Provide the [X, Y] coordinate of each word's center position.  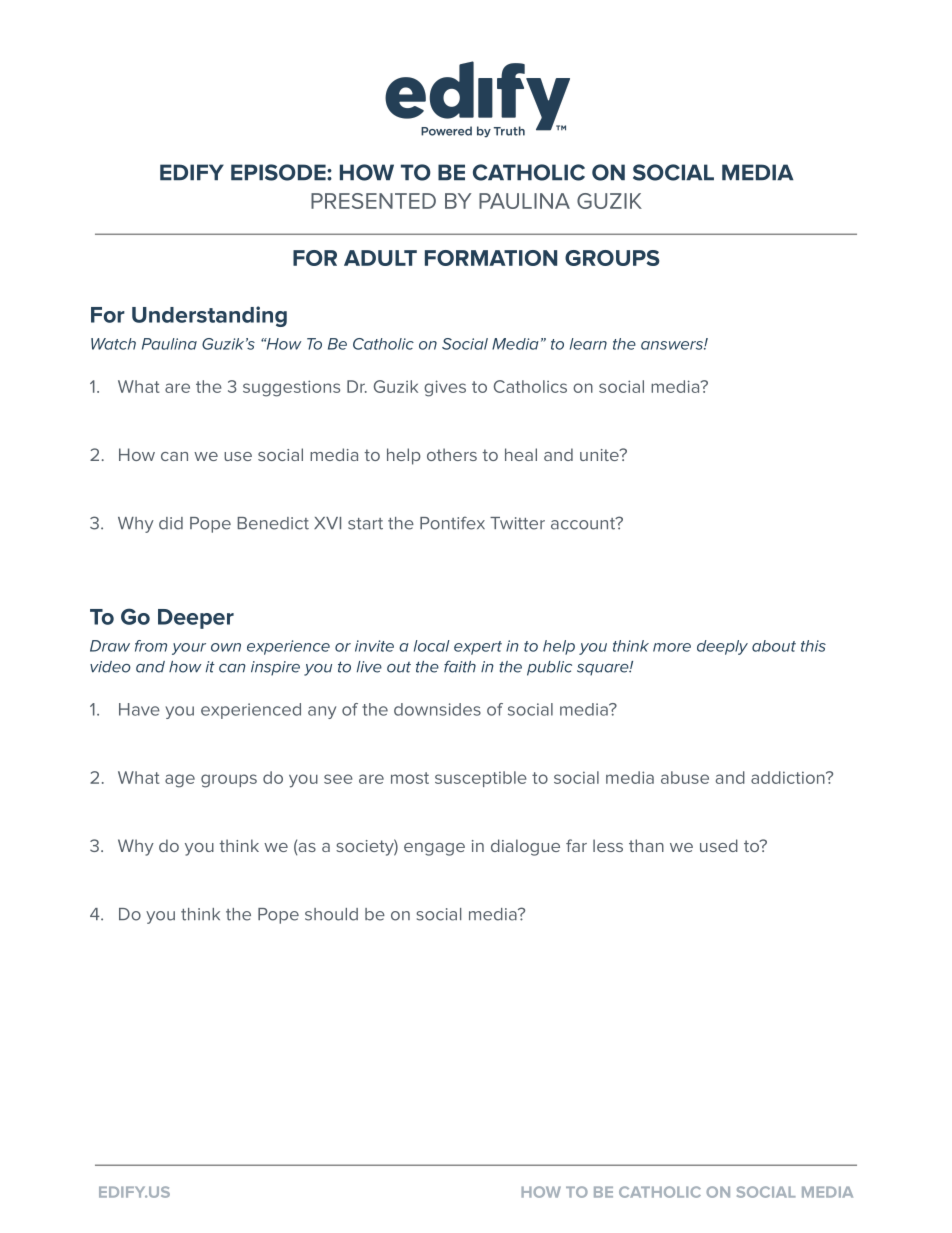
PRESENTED [373, 201]
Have [139, 709]
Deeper [196, 619]
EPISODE [279, 172]
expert [478, 648]
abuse [685, 777]
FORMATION [491, 258]
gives [445, 388]
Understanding [209, 316]
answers [673, 345]
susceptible [481, 779]
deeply [722, 647]
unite [600, 455]
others [452, 454]
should [331, 914]
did [171, 523]
